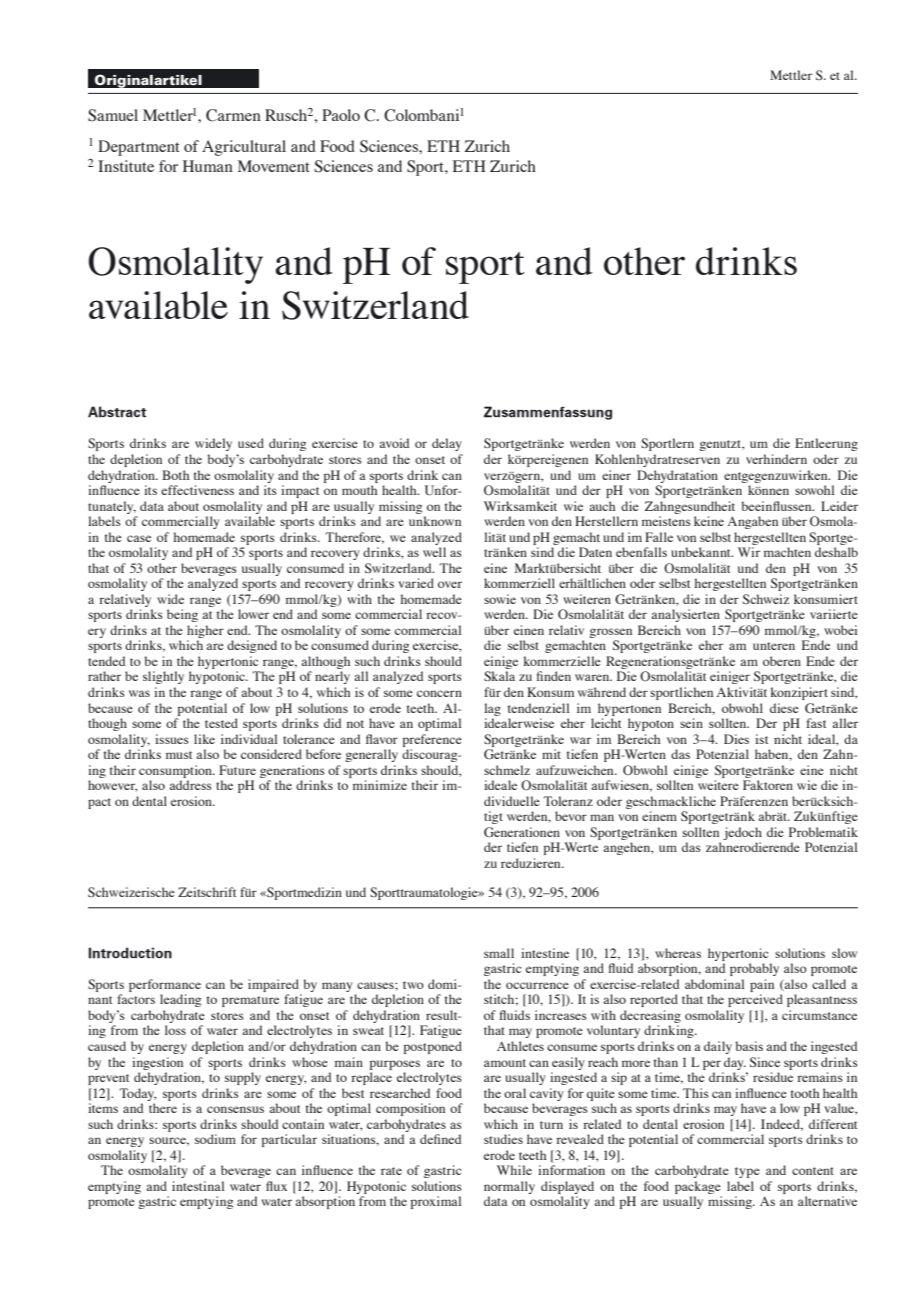 This screenshot has height=1308, width=924. I want to click on must, so click(179, 755).
